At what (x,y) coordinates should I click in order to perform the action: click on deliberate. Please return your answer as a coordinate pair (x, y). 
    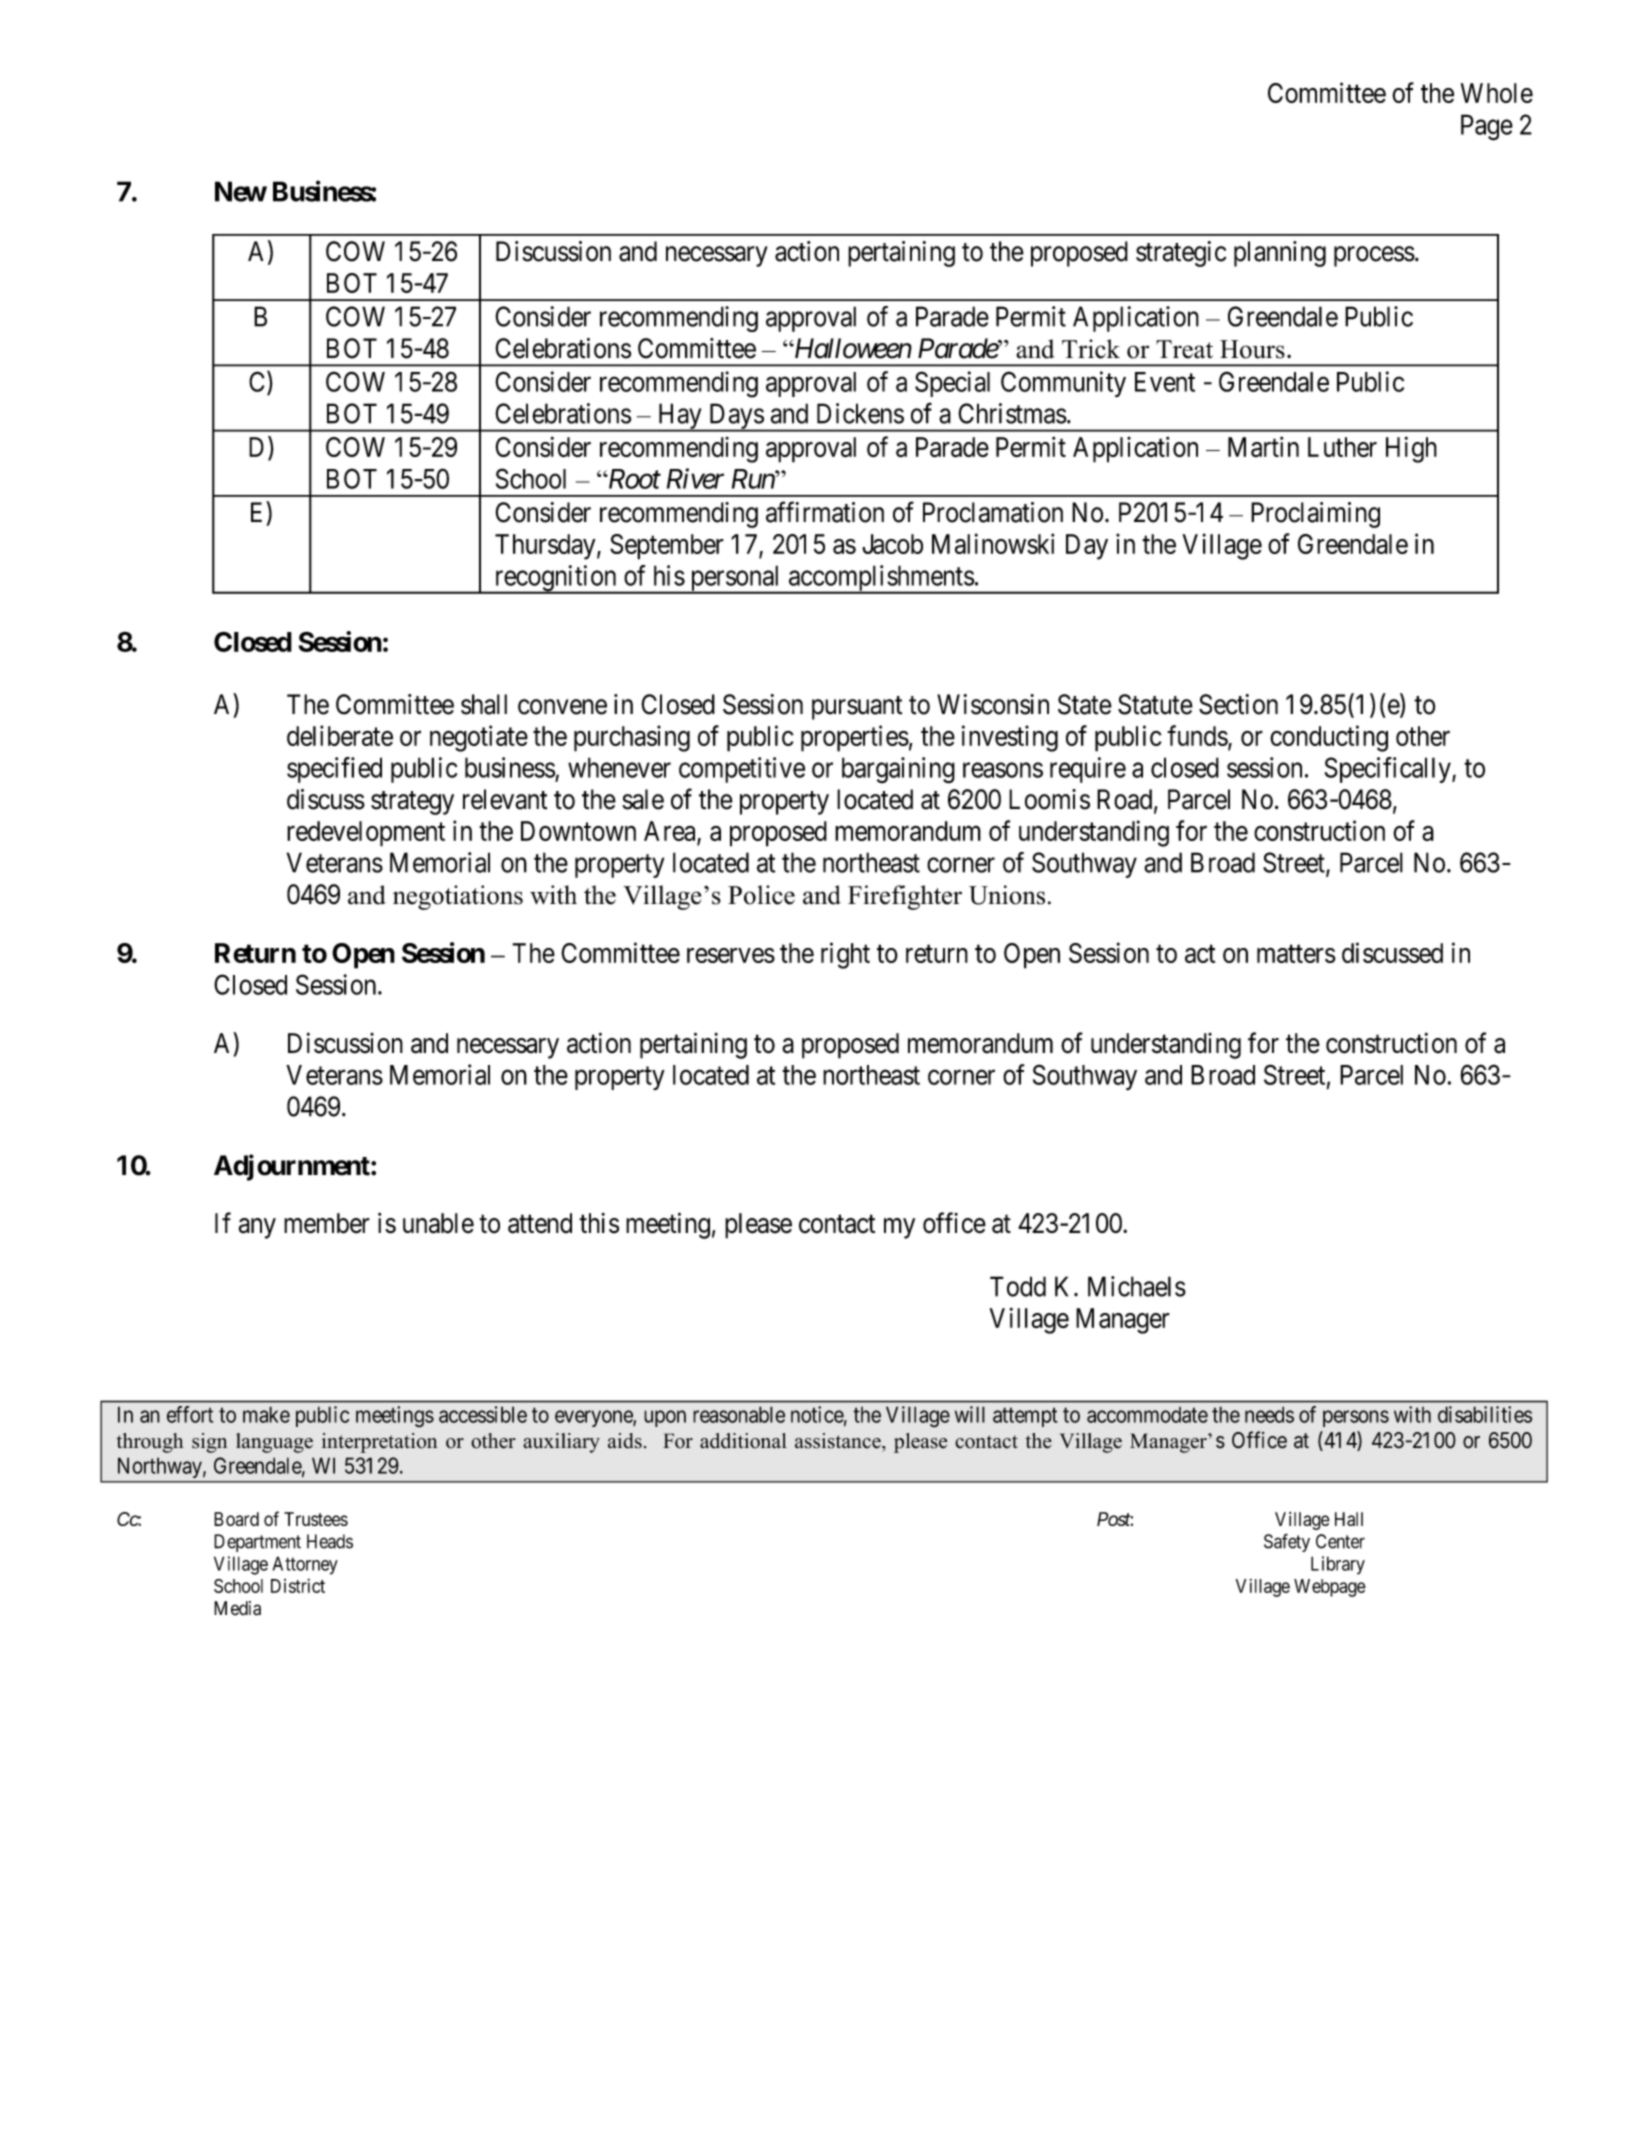
    Looking at the image, I should click on (340, 735).
